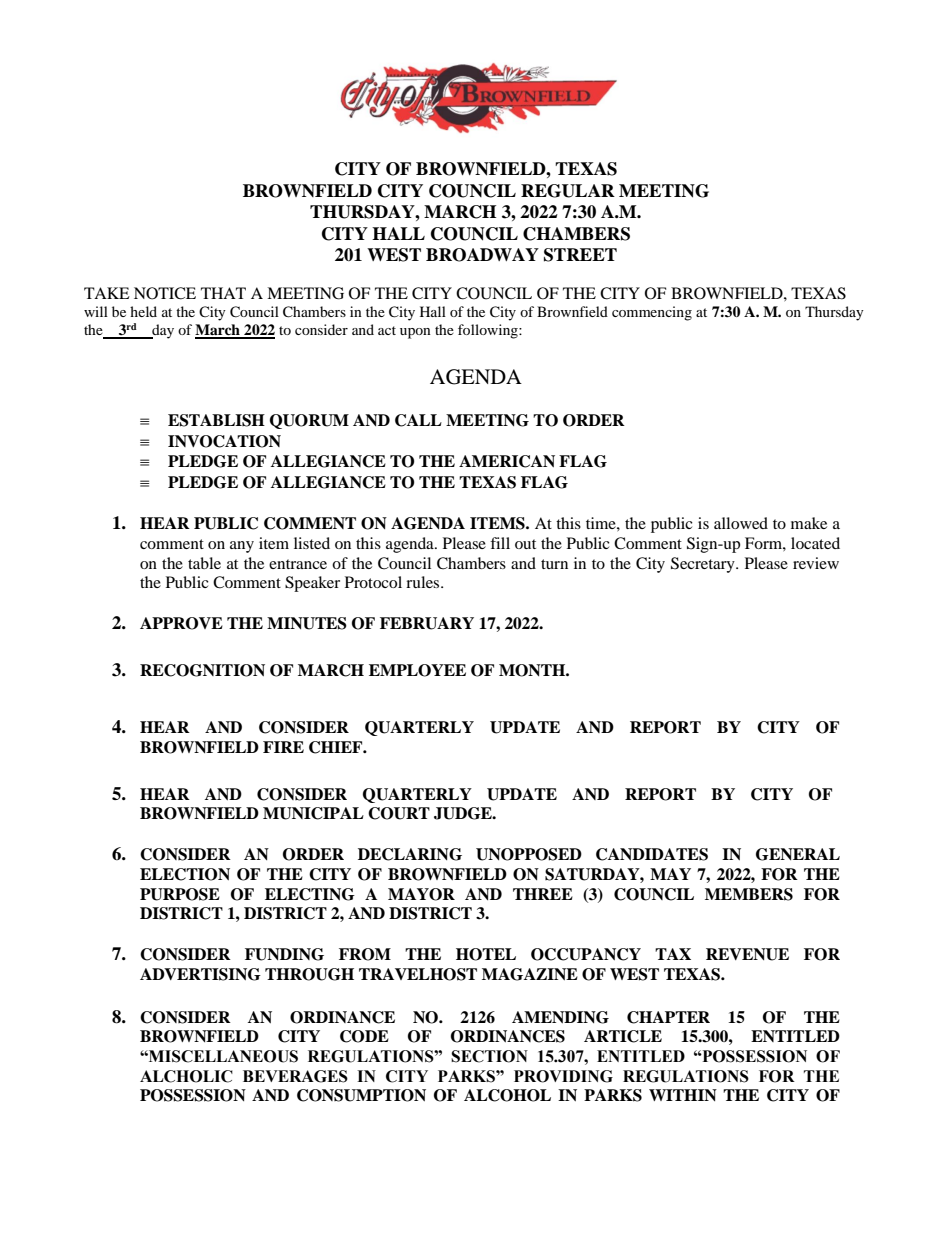 This screenshot has height=1233, width=952. I want to click on MEMBERS, so click(749, 894).
